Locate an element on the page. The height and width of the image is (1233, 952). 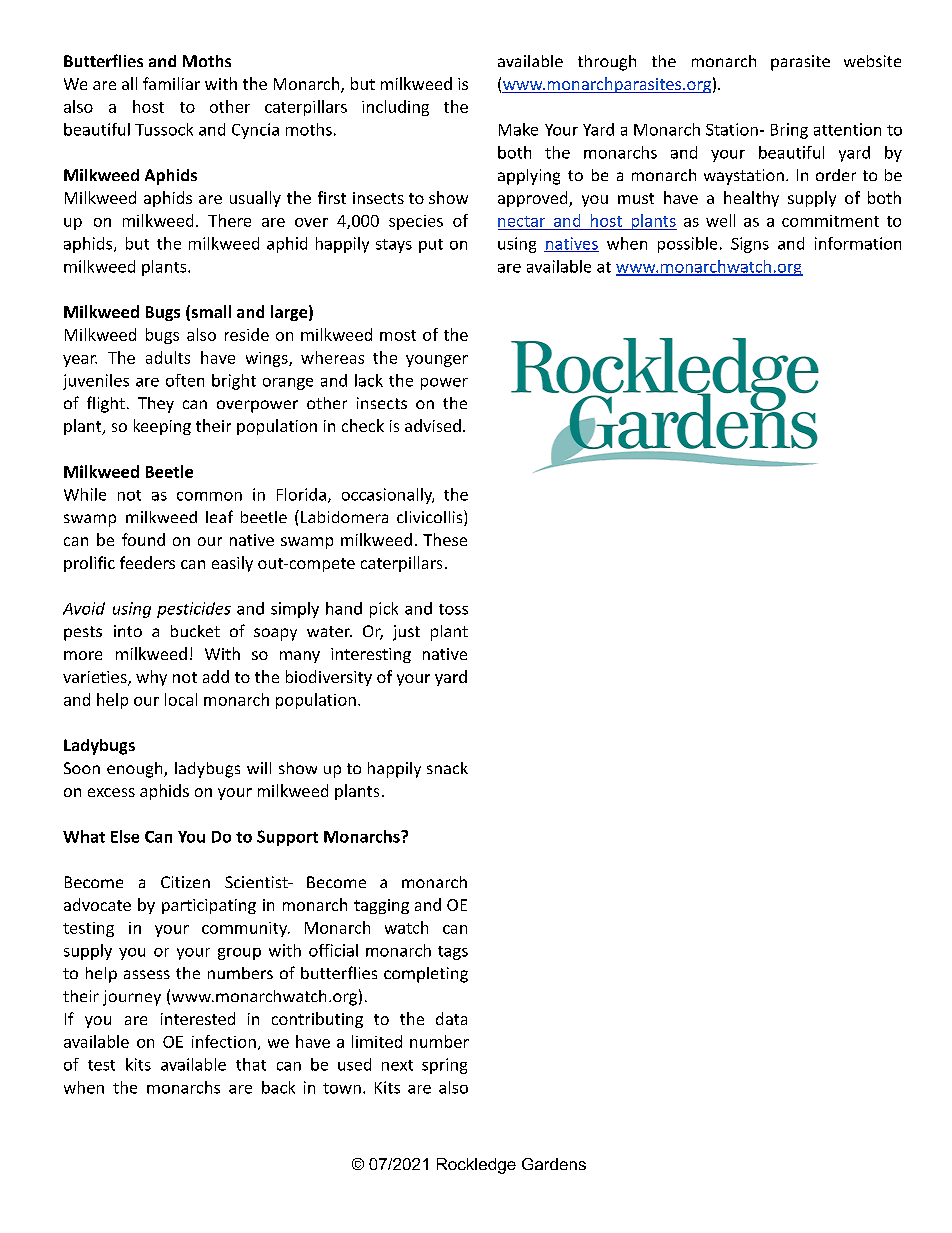
snack is located at coordinates (447, 768).
